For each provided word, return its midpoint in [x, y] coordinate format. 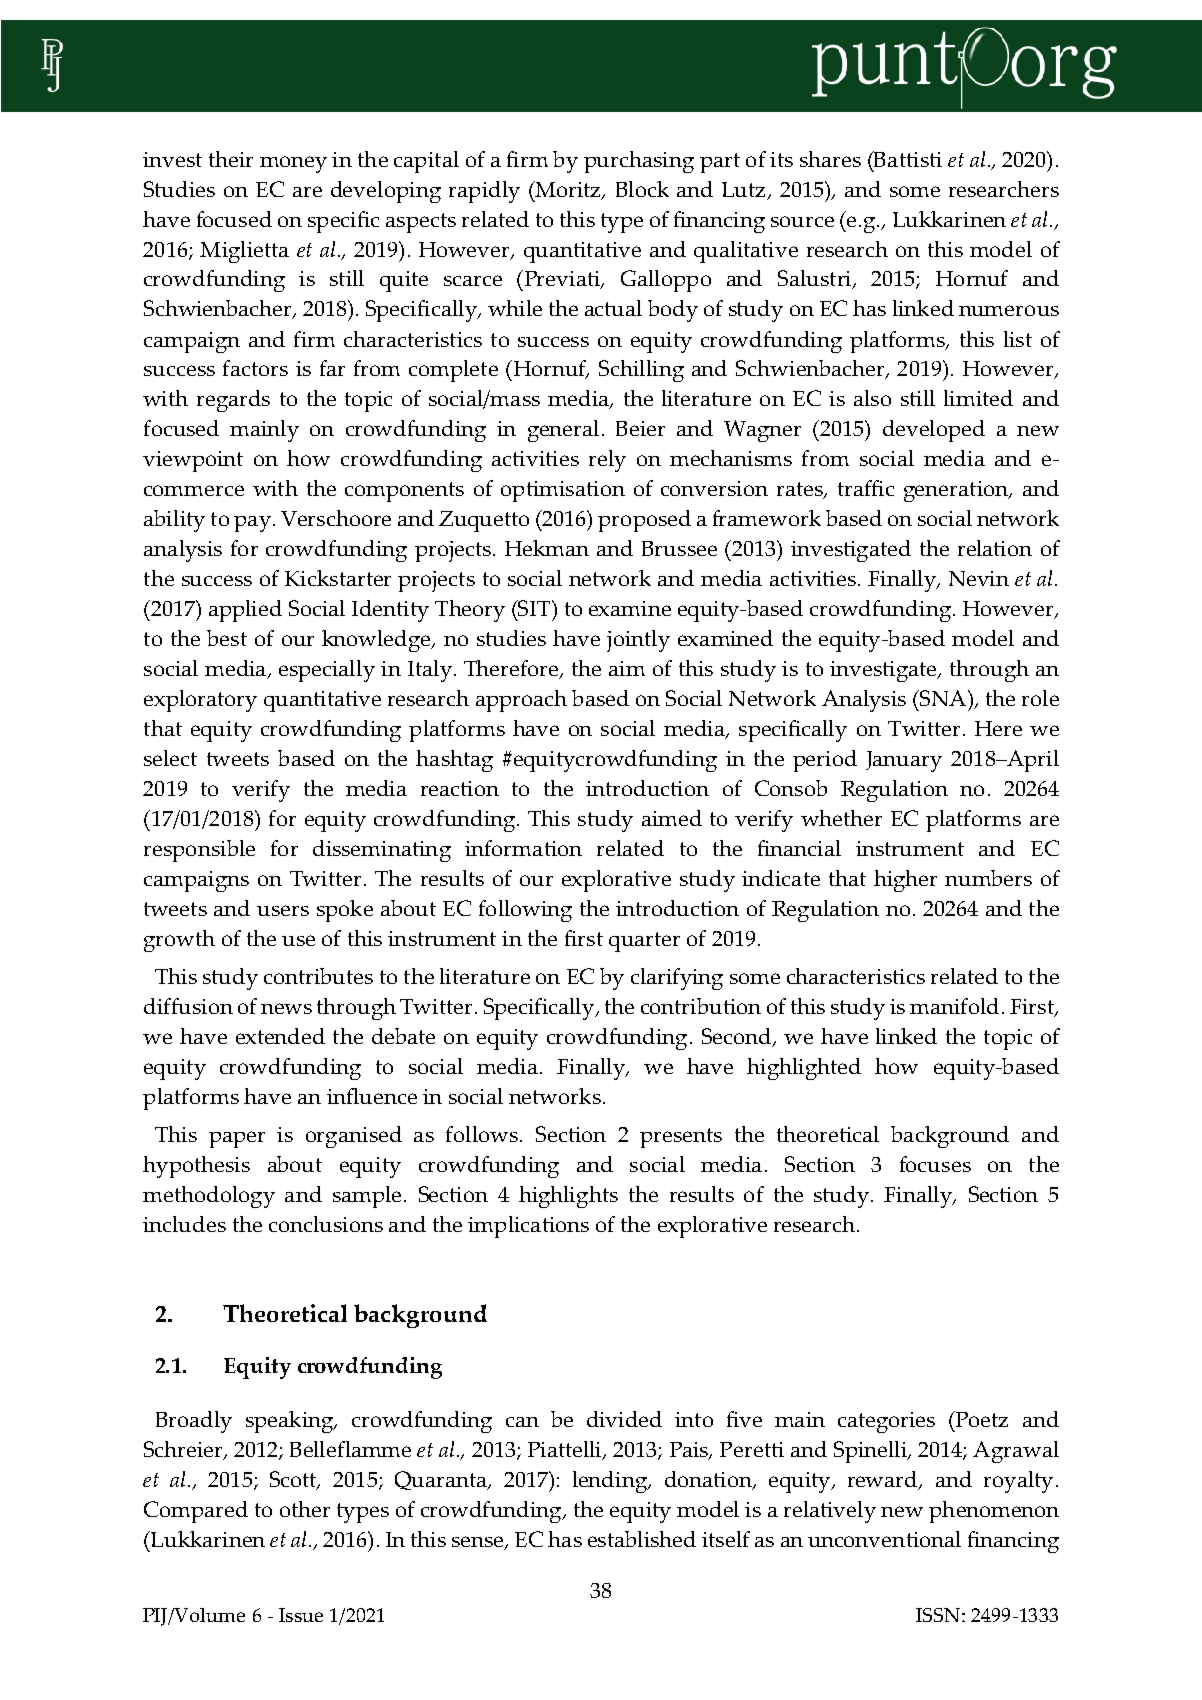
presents [681, 1138]
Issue [301, 1615]
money [293, 164]
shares [830, 159]
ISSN [939, 1615]
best [227, 638]
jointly [638, 641]
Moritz [568, 190]
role [1040, 698]
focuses [935, 1164]
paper [237, 1139]
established [642, 1539]
